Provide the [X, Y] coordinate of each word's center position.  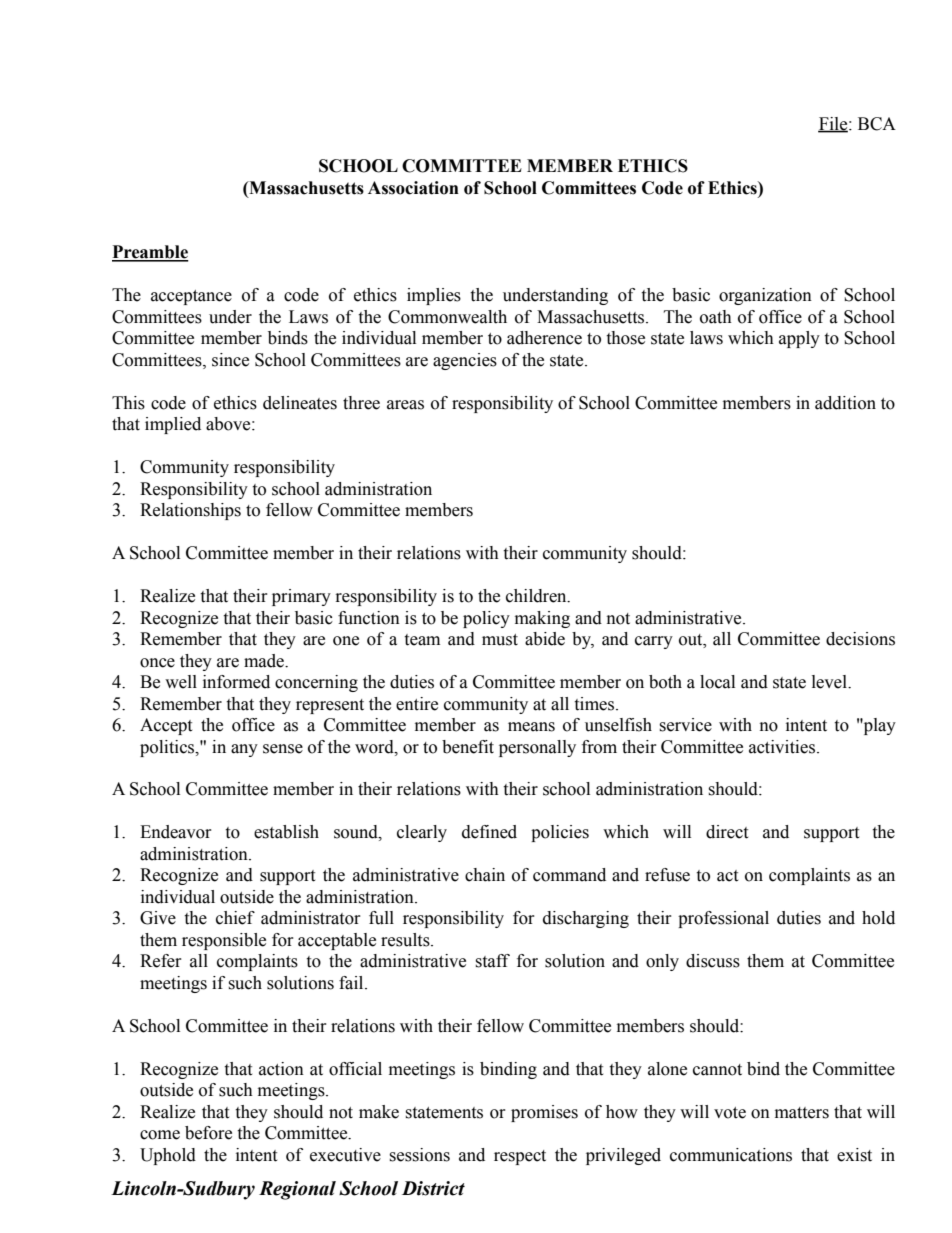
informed [236, 682]
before [208, 1133]
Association [413, 188]
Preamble [150, 253]
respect [520, 1157]
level [830, 682]
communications [731, 1155]
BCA [877, 124]
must [500, 640]
